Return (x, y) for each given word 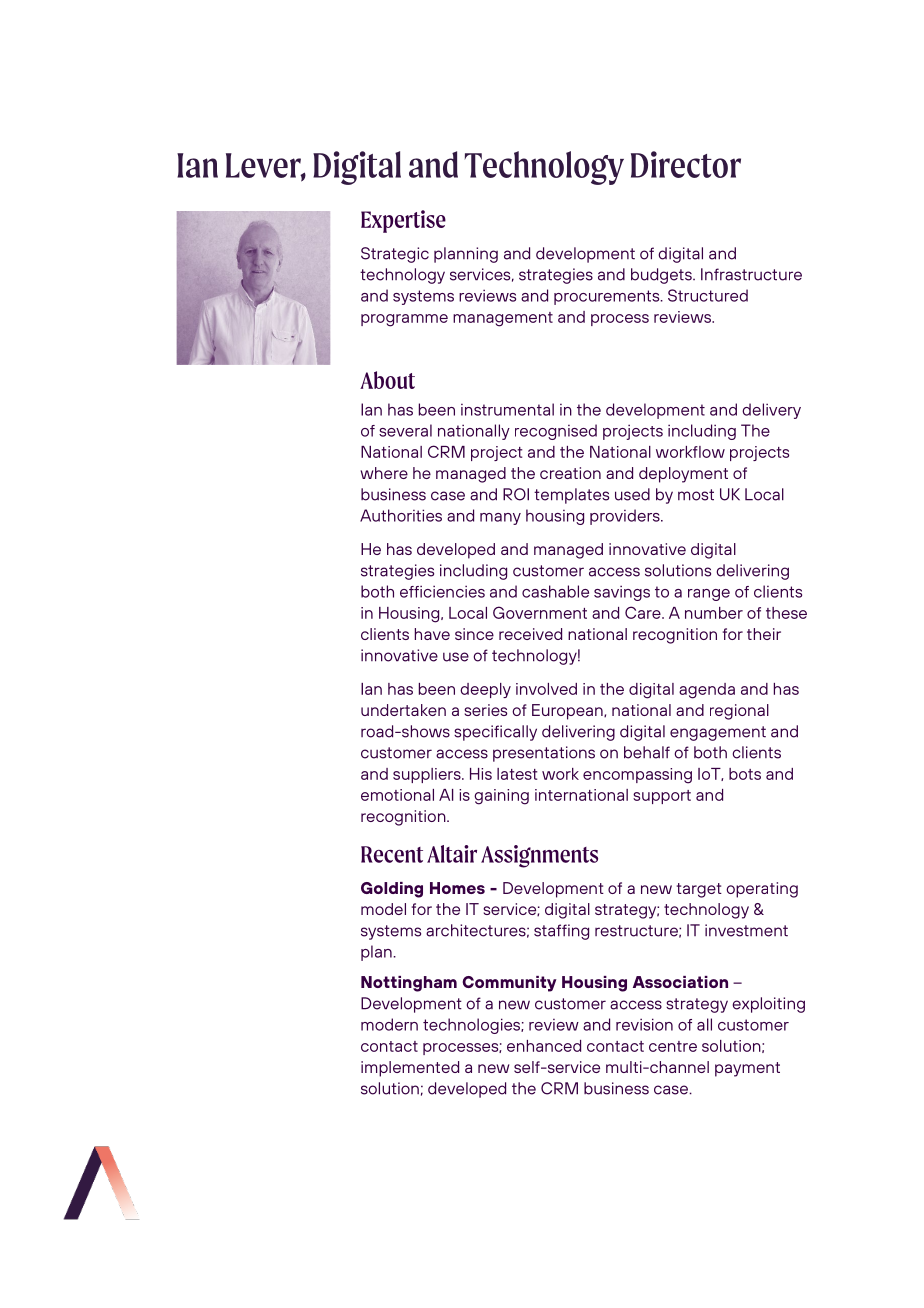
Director (686, 164)
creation (570, 473)
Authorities (401, 515)
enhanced (544, 1046)
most (696, 495)
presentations (544, 754)
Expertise (403, 221)
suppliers (428, 775)
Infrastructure (751, 274)
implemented (410, 1069)
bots (745, 774)
